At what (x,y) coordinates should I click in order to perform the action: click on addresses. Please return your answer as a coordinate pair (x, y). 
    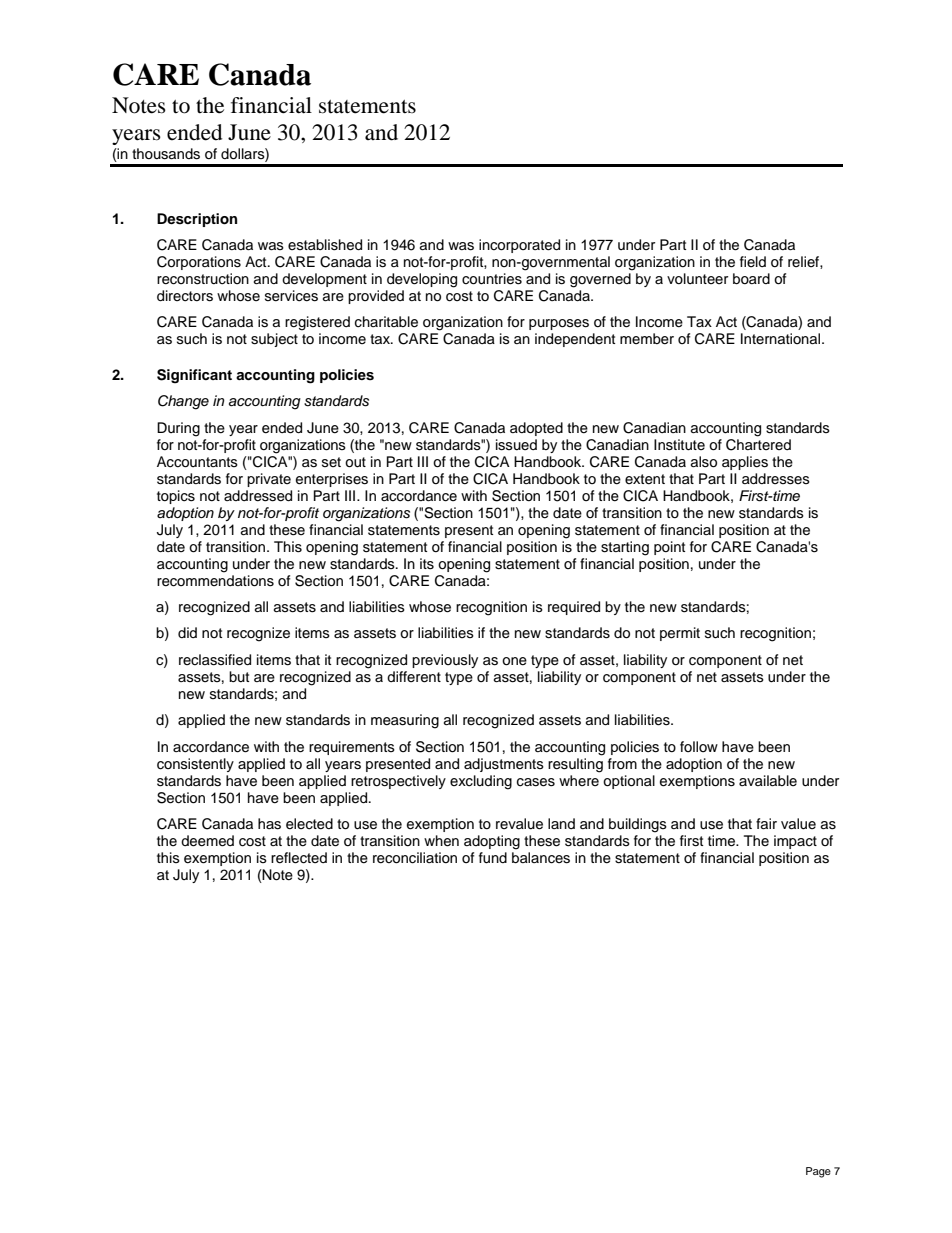
    Looking at the image, I should click on (776, 479).
